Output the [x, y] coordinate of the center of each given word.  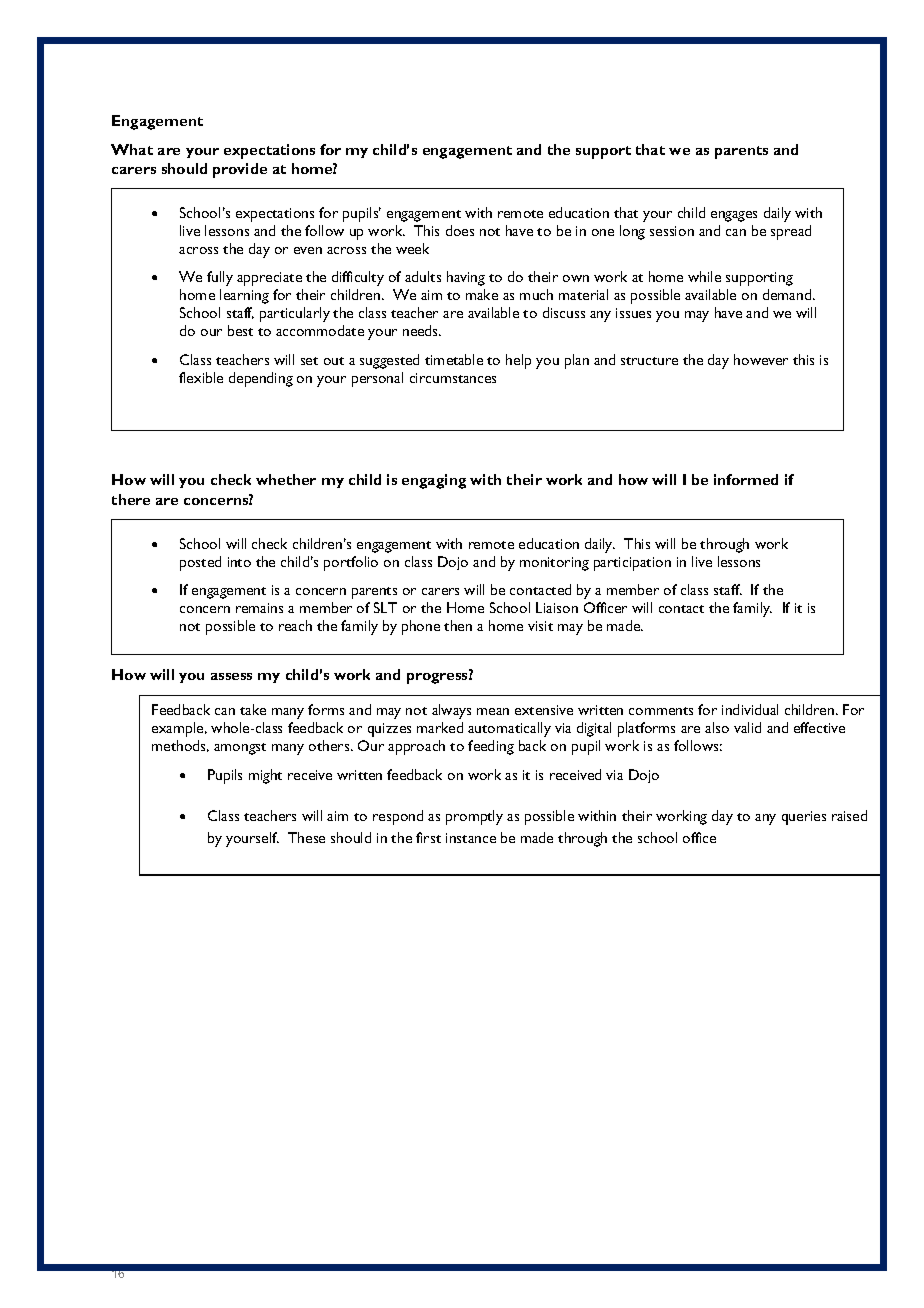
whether [286, 479]
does [460, 230]
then [458, 625]
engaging [434, 481]
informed [746, 479]
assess [231, 676]
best [240, 330]
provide [240, 170]
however [761, 359]
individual [750, 709]
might [265, 776]
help [518, 361]
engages [734, 216]
